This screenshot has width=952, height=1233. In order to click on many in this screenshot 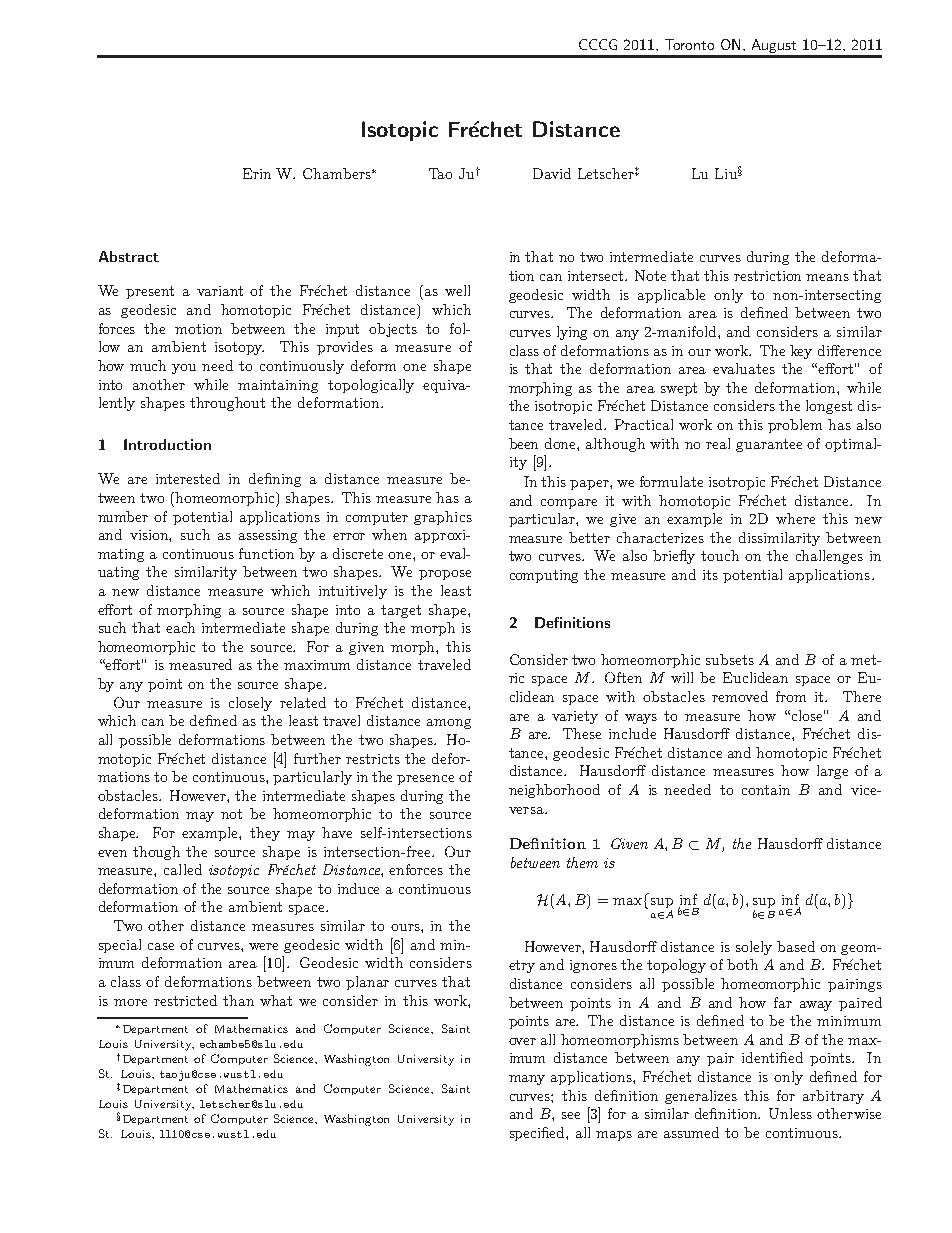, I will do `click(527, 1080)`.
